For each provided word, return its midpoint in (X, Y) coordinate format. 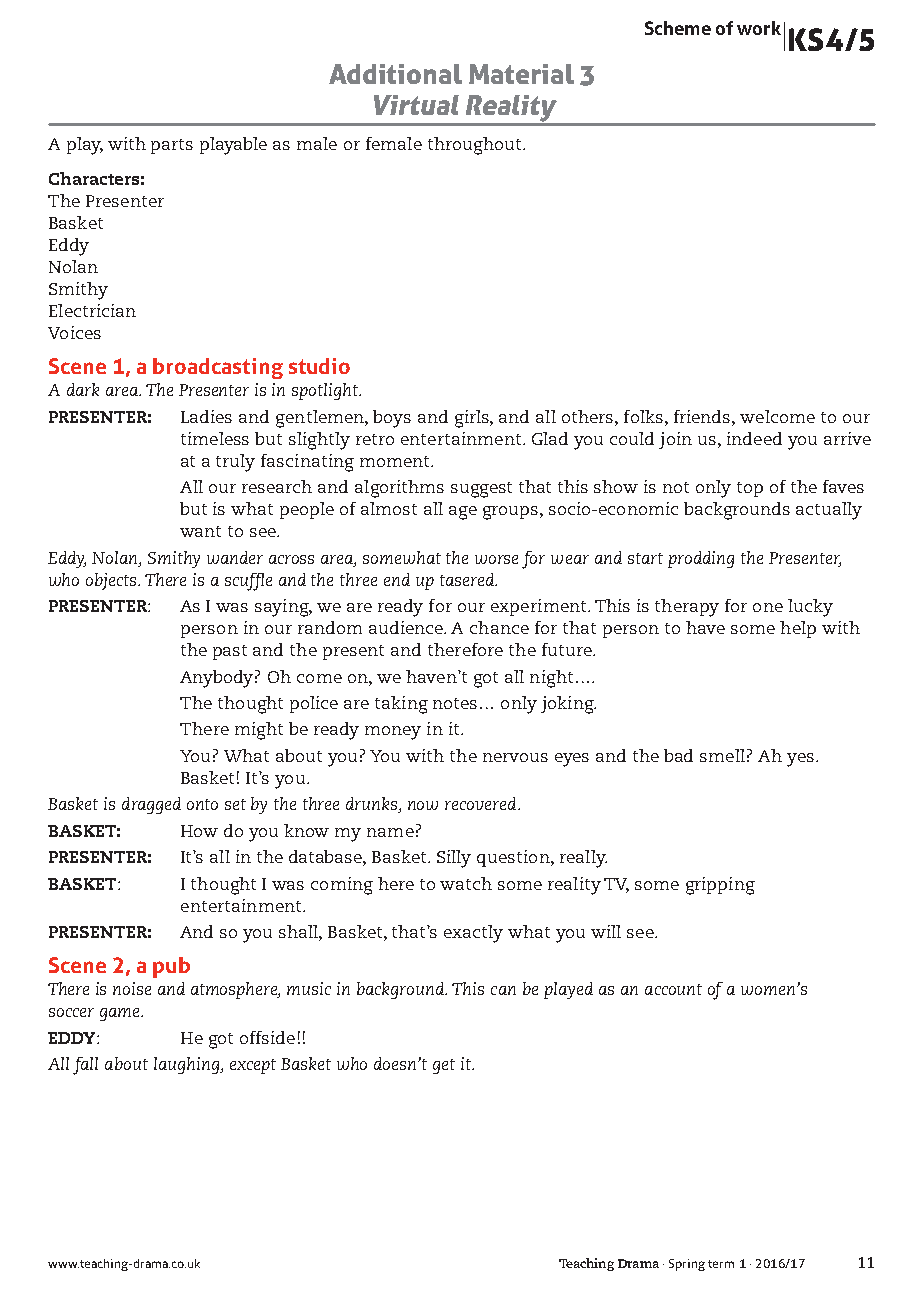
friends (703, 416)
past (230, 652)
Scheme (678, 28)
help (798, 629)
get (444, 1066)
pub (171, 967)
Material (521, 74)
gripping (720, 886)
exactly (473, 934)
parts (172, 146)
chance (499, 627)
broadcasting (218, 368)
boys (392, 419)
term (721, 1264)
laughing (187, 1065)
